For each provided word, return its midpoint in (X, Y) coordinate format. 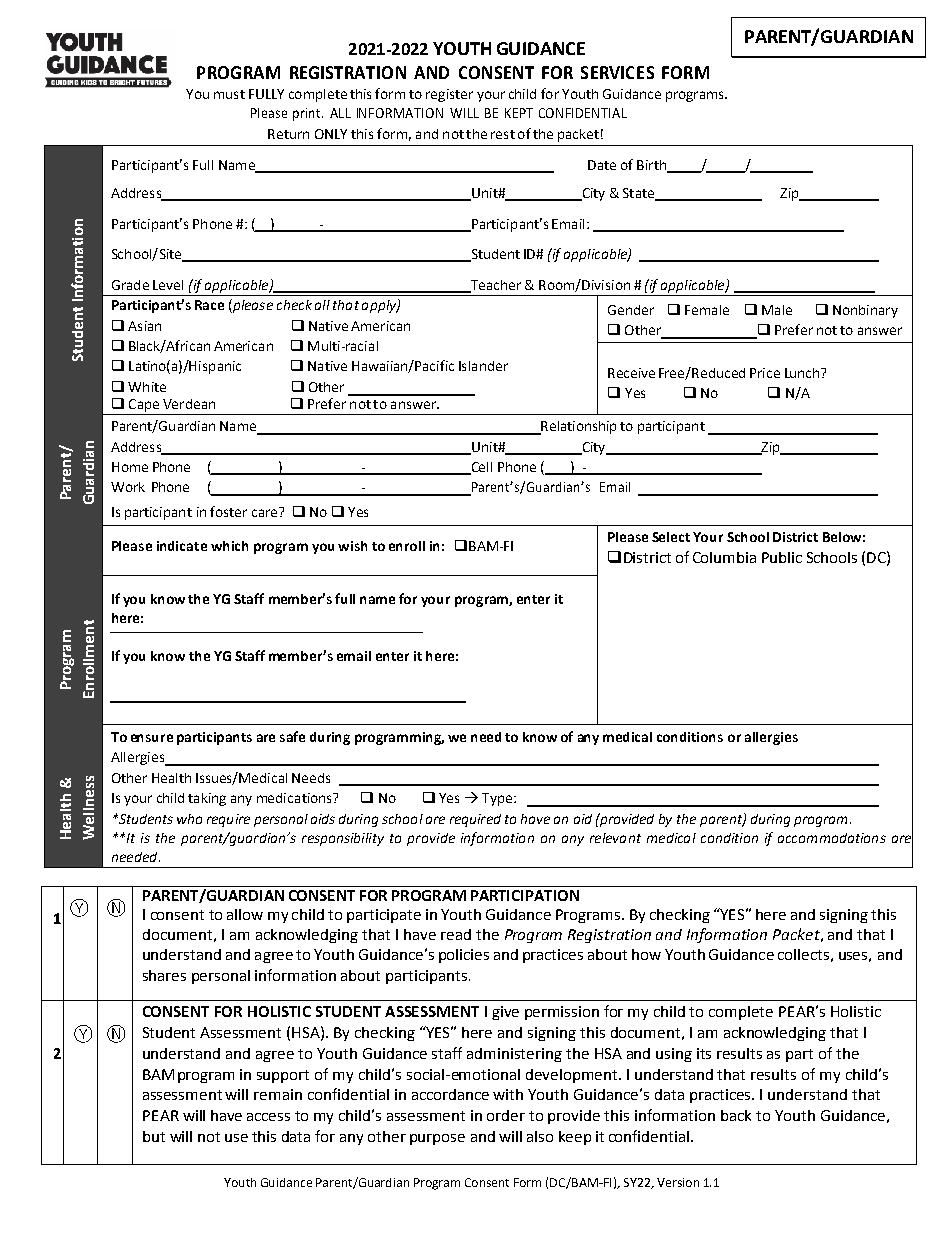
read (456, 934)
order (506, 1115)
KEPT (519, 113)
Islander (483, 366)
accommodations (832, 838)
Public (782, 557)
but (154, 1136)
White (147, 387)
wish (352, 546)
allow (245, 914)
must (229, 94)
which (229, 546)
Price (765, 373)
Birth (652, 166)
